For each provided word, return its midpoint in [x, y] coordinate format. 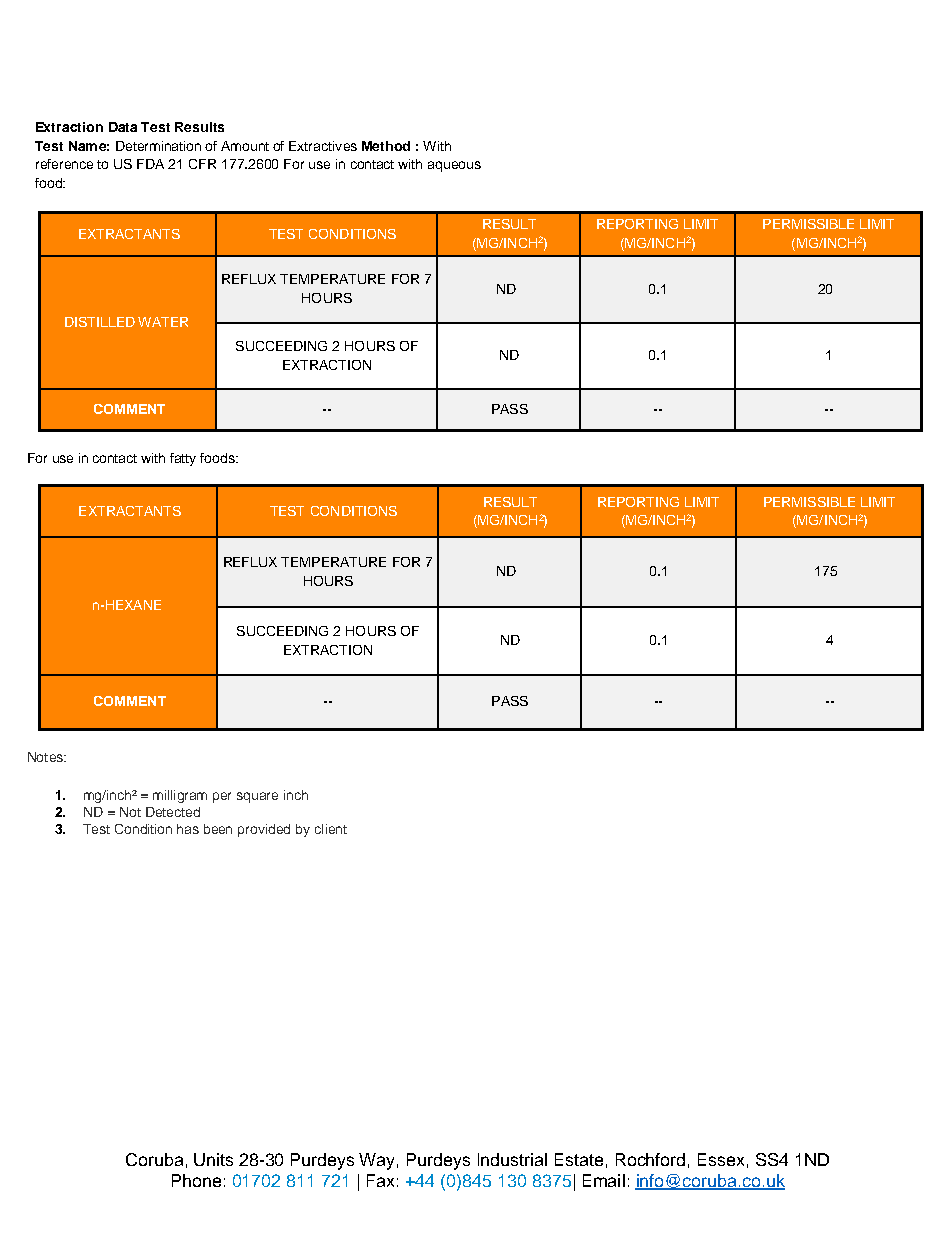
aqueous [454, 166]
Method [386, 146]
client [331, 829]
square [257, 797]
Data [123, 127]
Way [378, 1161]
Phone [196, 1180]
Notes [46, 757]
